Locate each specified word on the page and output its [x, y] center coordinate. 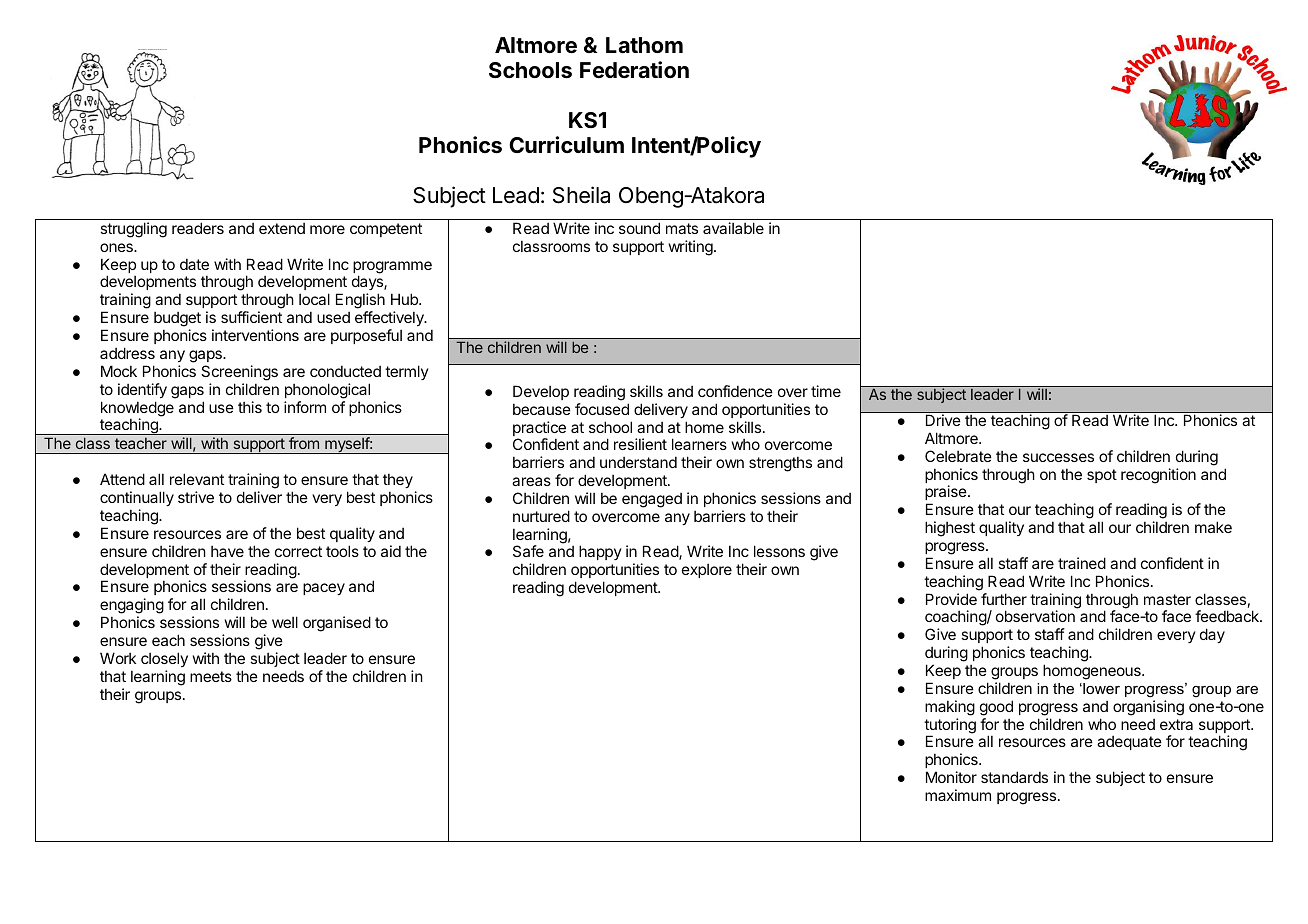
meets [211, 676]
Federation [634, 70]
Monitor [951, 777]
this [250, 407]
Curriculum [566, 144]
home [704, 427]
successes [1058, 457]
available [733, 228]
